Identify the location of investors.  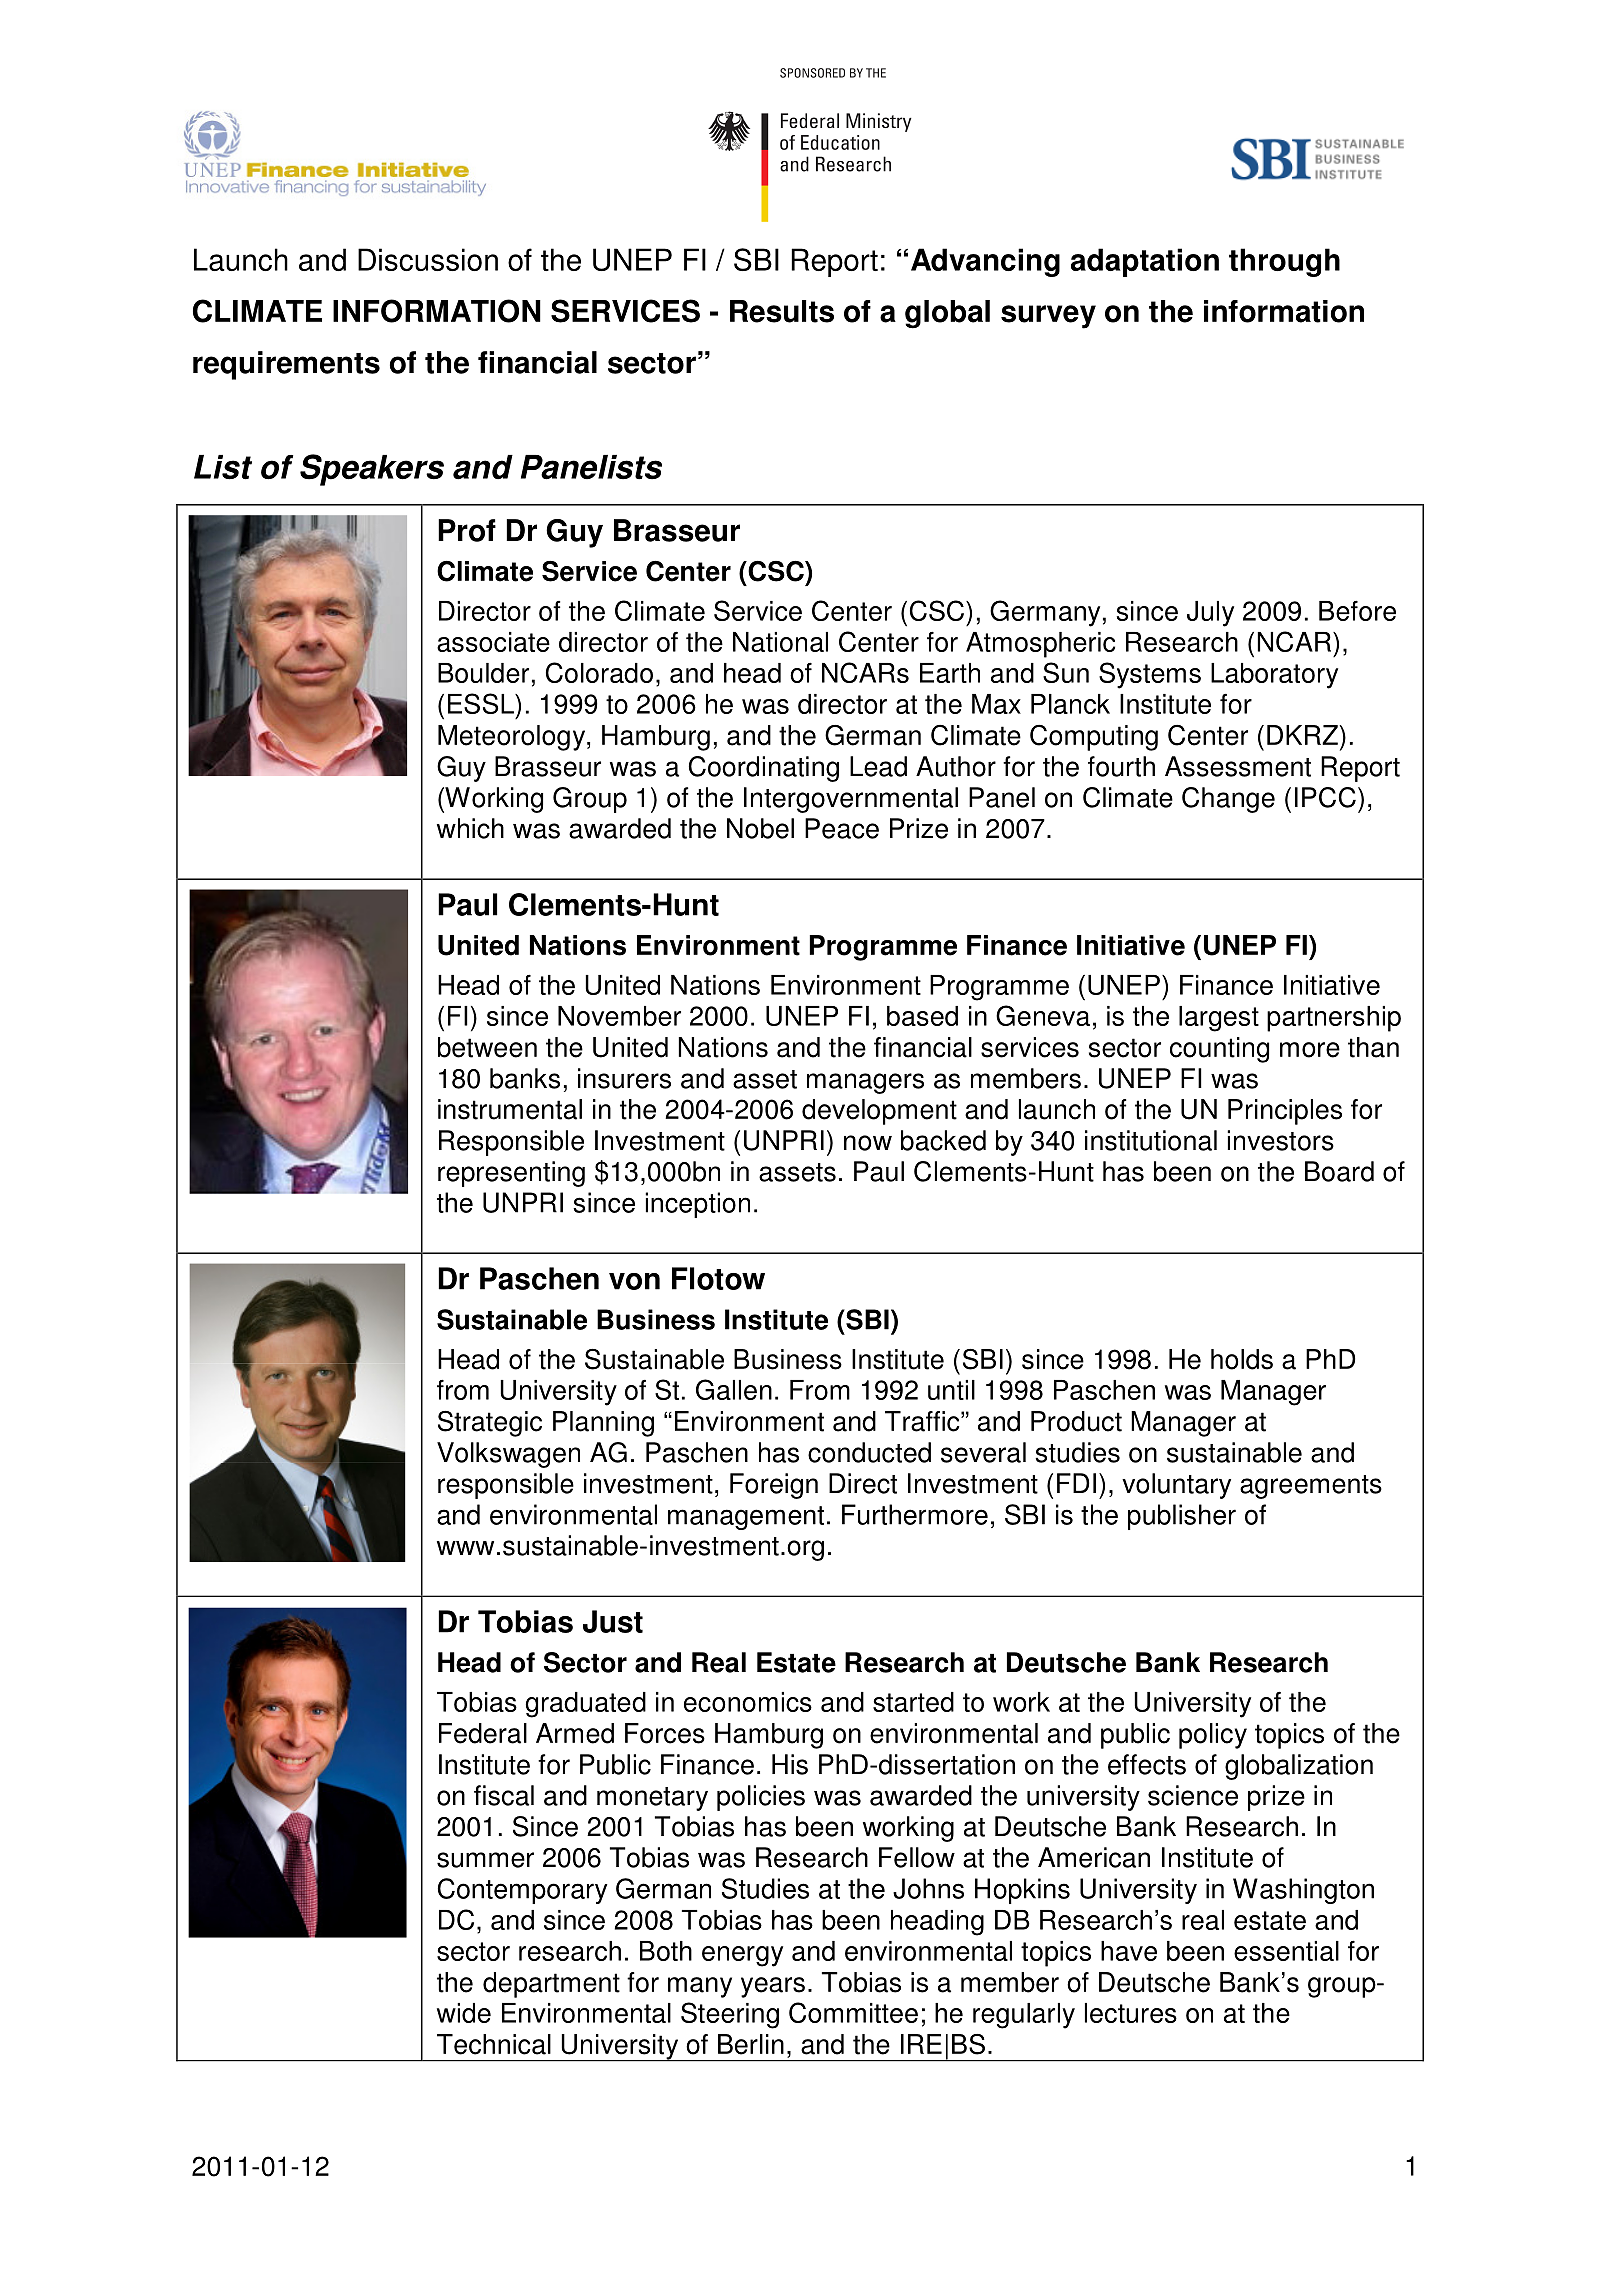
(1280, 1140).
